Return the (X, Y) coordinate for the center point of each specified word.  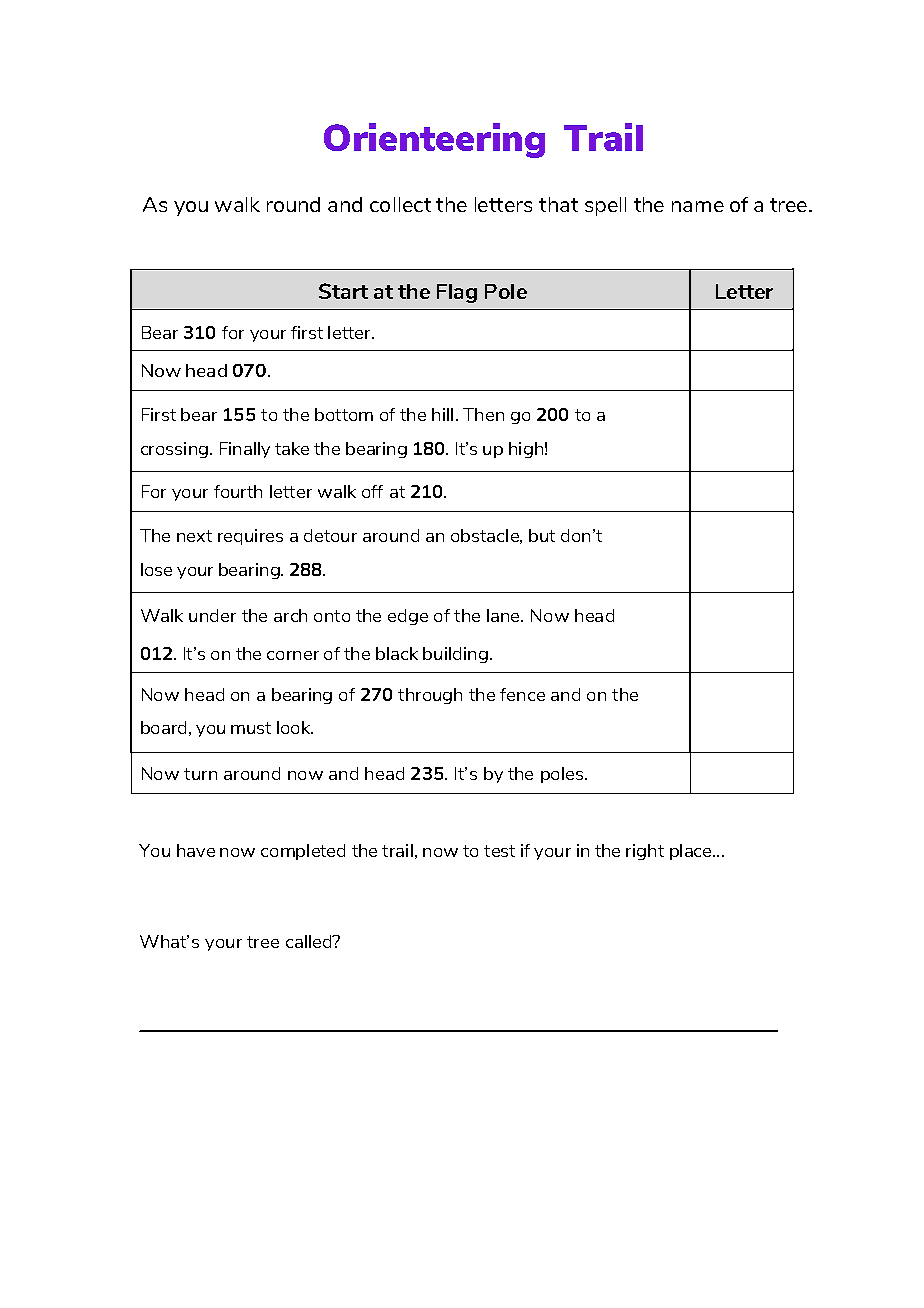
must (251, 728)
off (372, 491)
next (194, 536)
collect (400, 204)
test (499, 851)
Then (483, 414)
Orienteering (434, 140)
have (196, 850)
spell (605, 206)
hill (442, 414)
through (430, 696)
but (542, 535)
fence (522, 694)
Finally (245, 450)
